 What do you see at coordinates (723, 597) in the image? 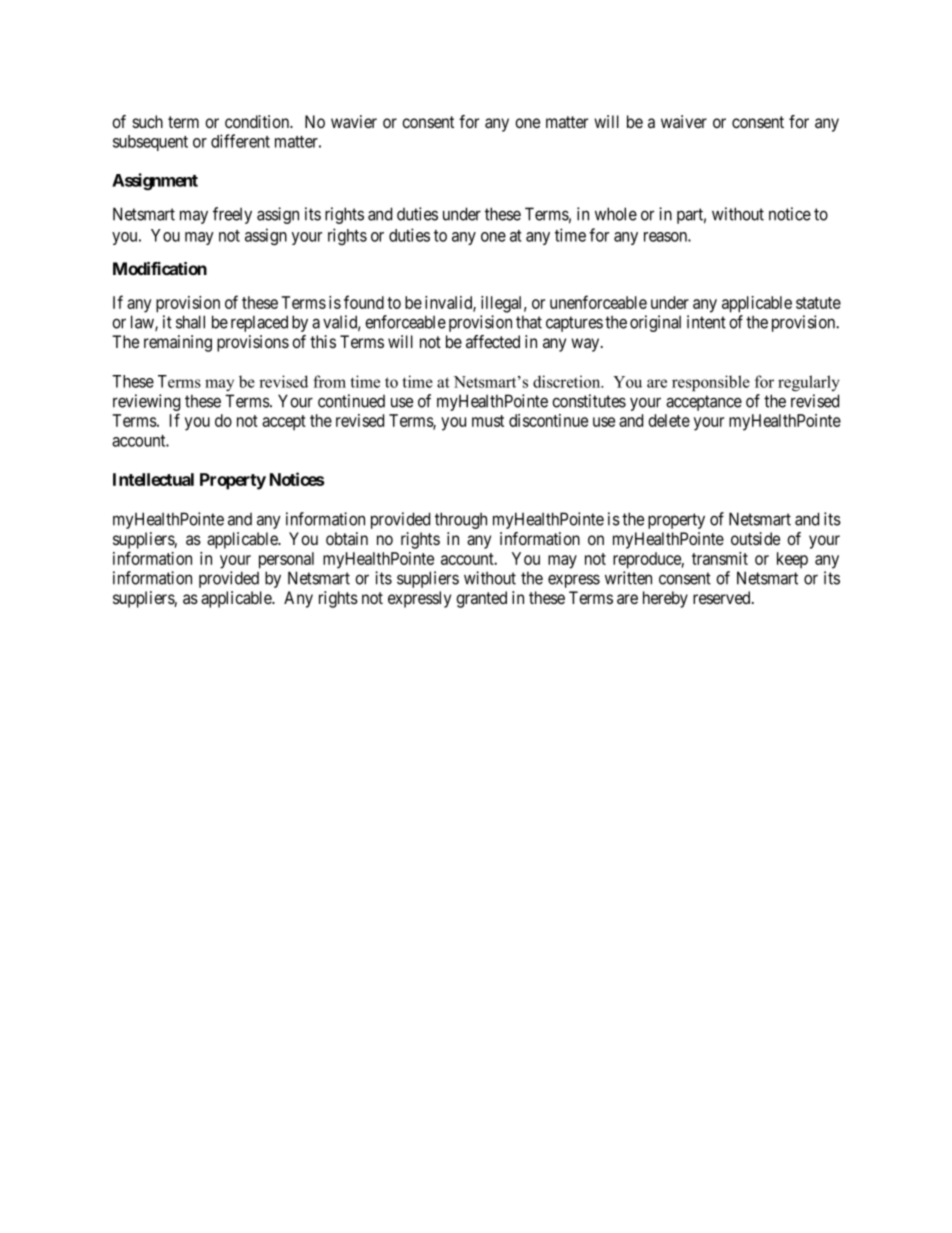
I see `reserved` at bounding box center [723, 597].
